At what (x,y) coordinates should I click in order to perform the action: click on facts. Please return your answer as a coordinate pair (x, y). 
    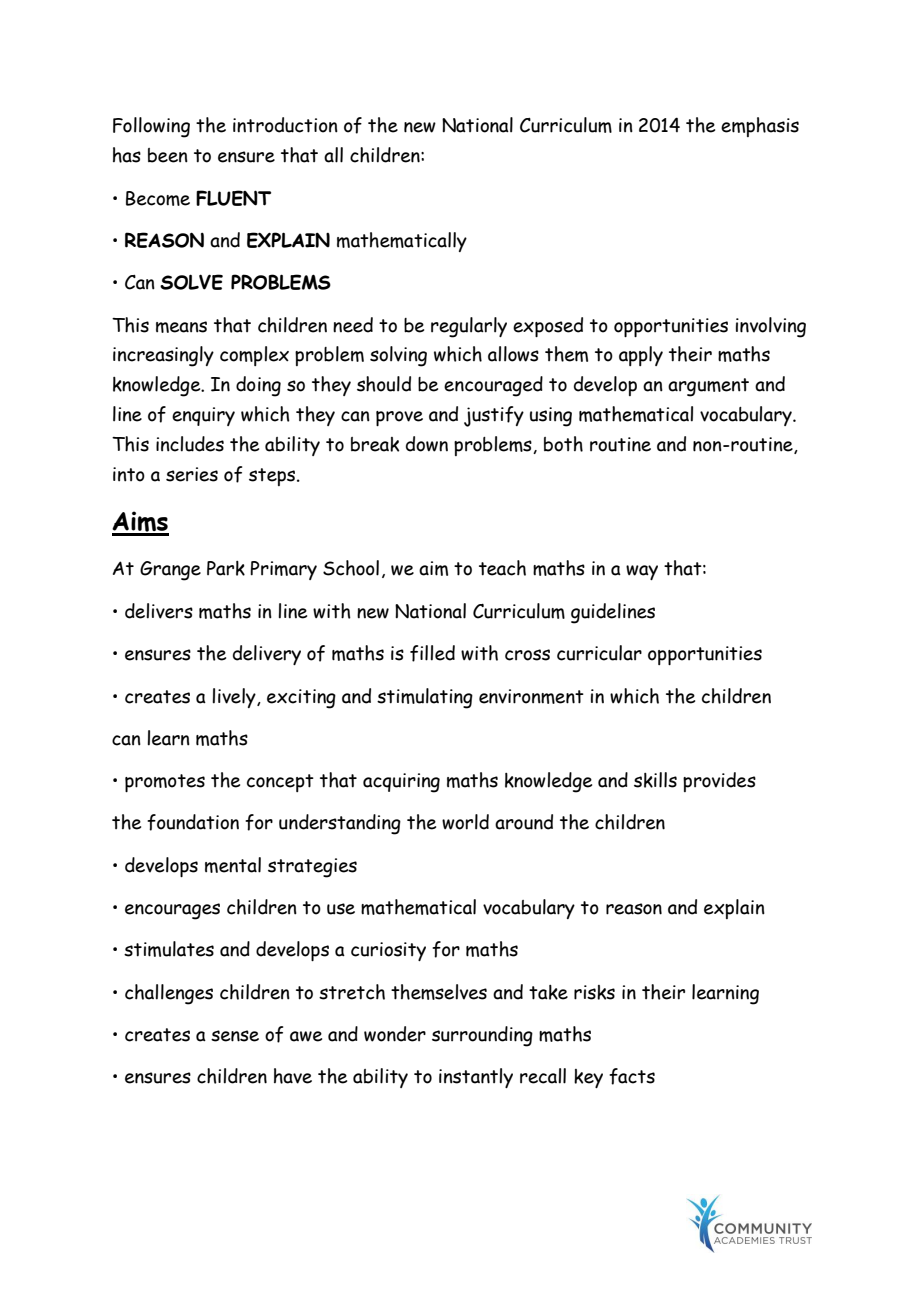
    Looking at the image, I should click on (632, 1076).
